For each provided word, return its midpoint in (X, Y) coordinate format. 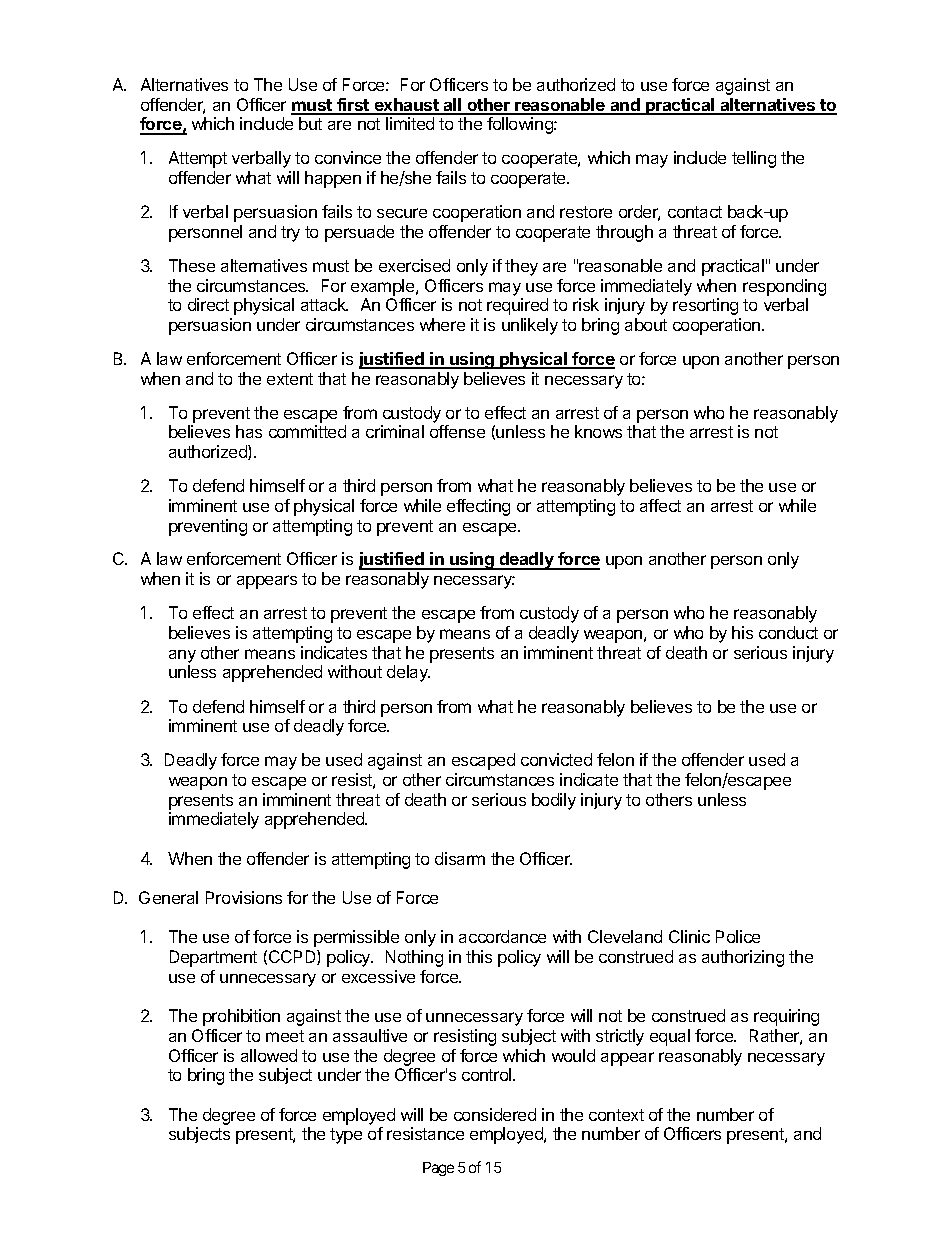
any (182, 656)
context (616, 1115)
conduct (788, 632)
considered (495, 1114)
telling (754, 159)
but (310, 123)
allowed (269, 1055)
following (521, 125)
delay (408, 673)
